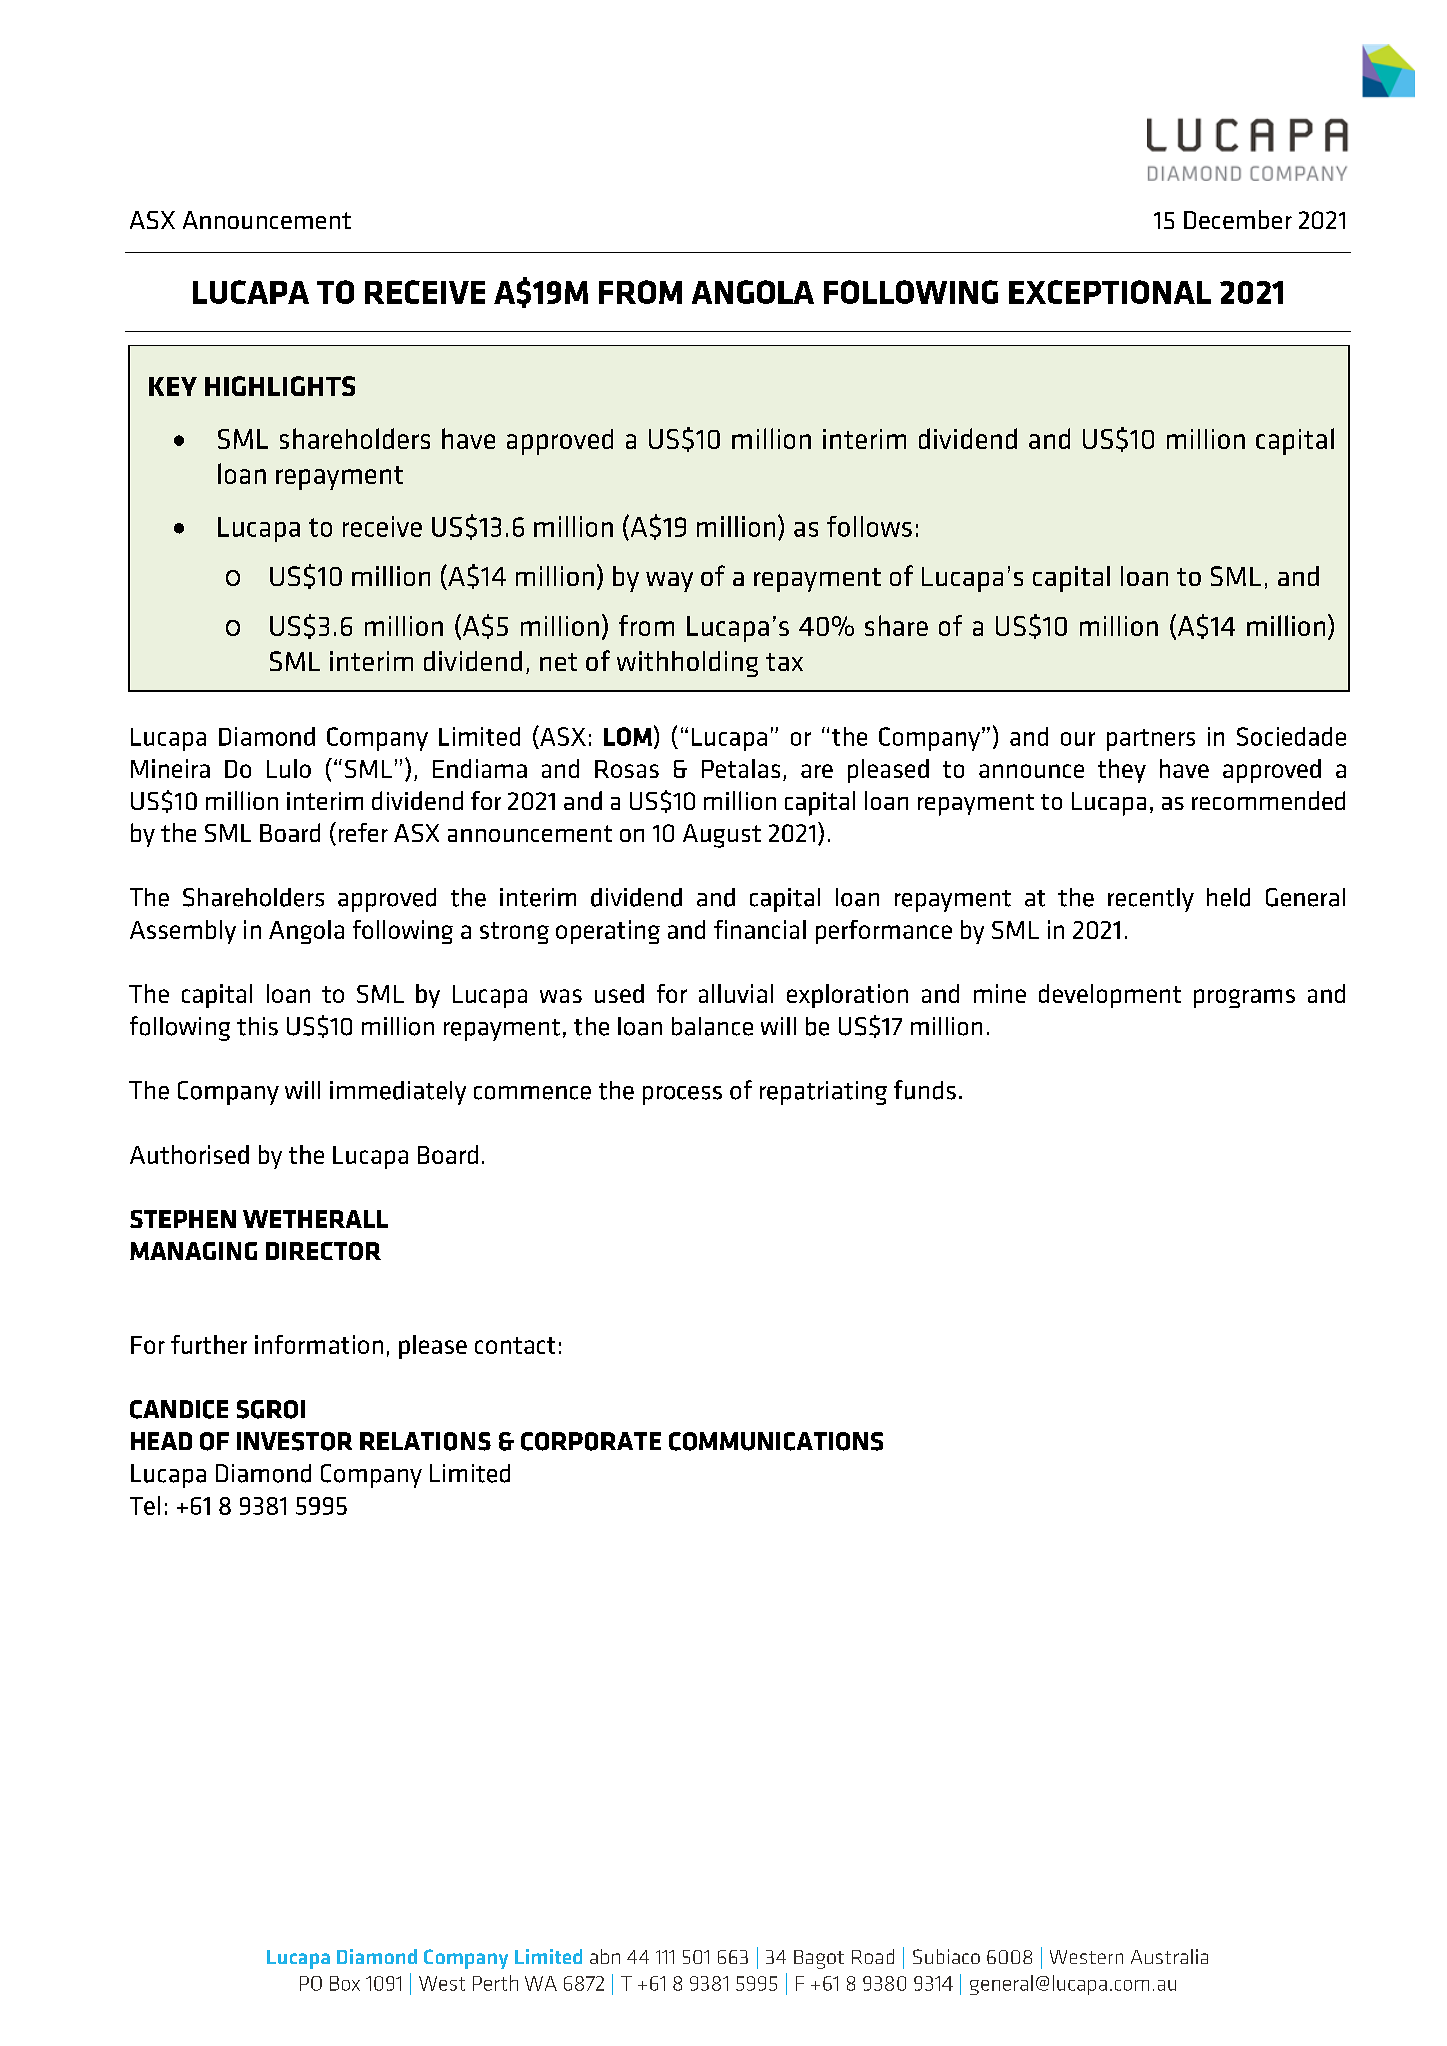 Image resolution: width=1447 pixels, height=2046 pixels. Describe the element at coordinates (319, 1344) in the page. I see `information` at that location.
